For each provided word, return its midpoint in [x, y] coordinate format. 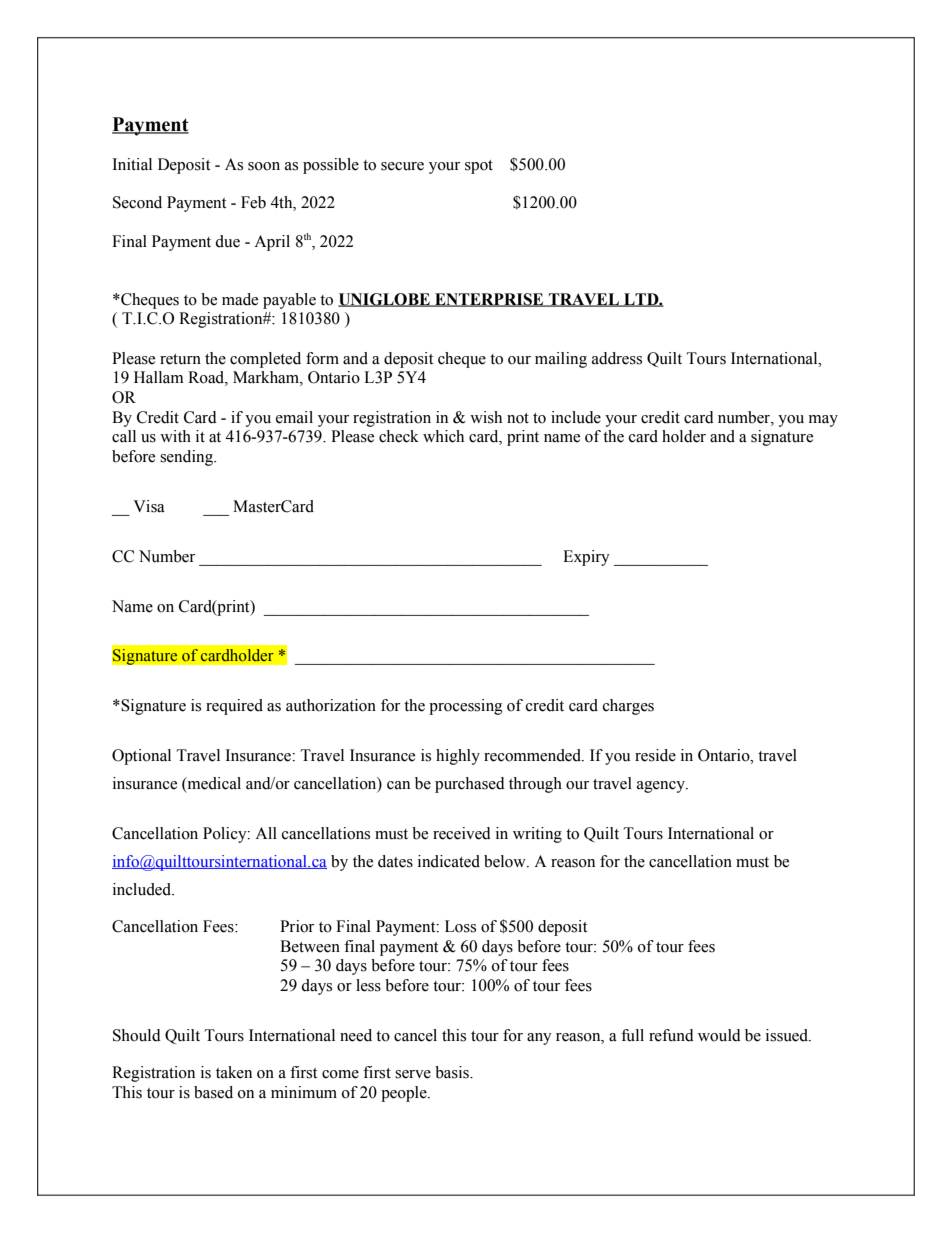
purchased [470, 785]
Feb [253, 202]
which [443, 436]
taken [234, 1072]
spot [479, 167]
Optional [141, 757]
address [617, 358]
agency [662, 787]
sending [187, 458]
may [823, 421]
